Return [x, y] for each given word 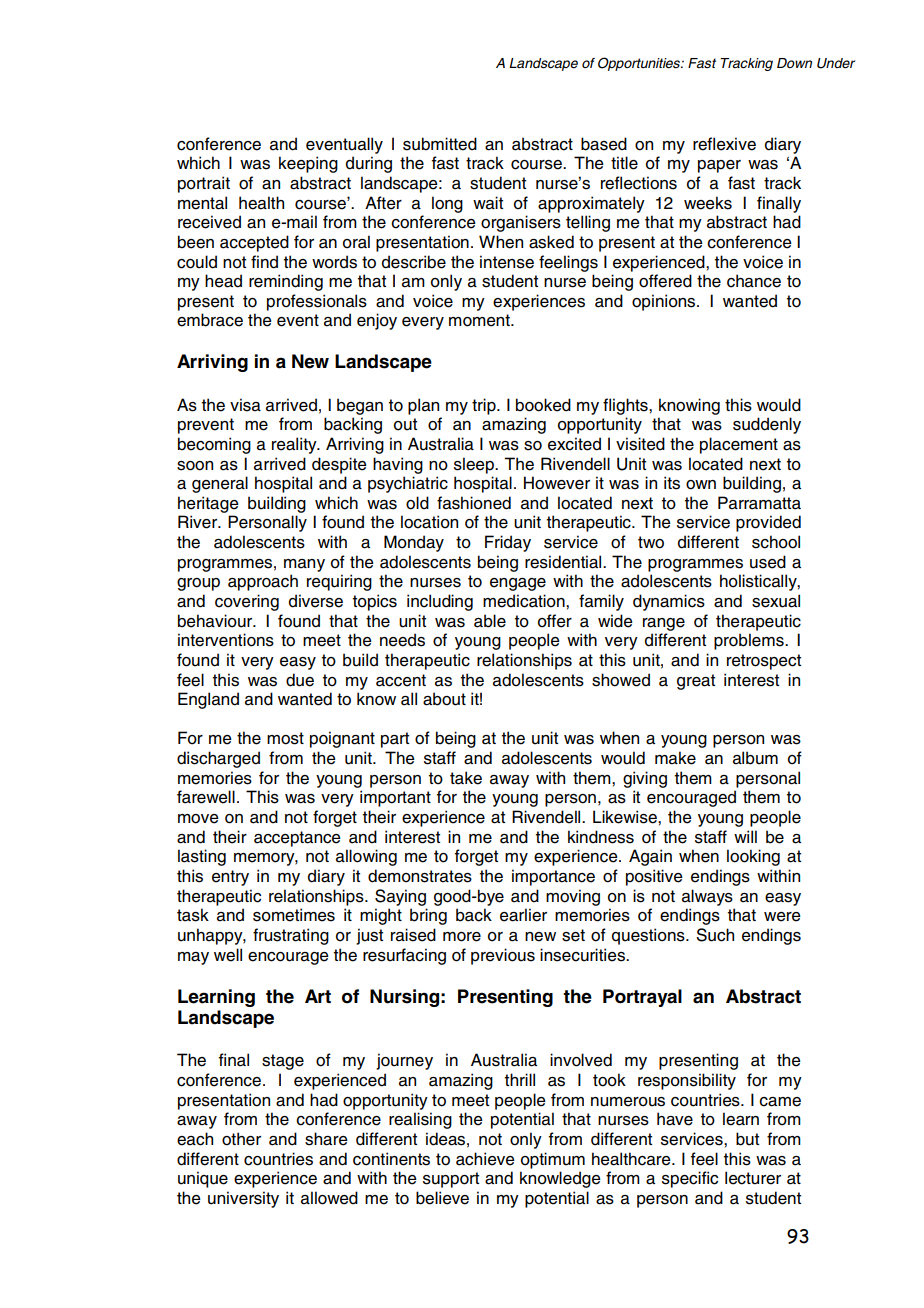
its [672, 483]
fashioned [474, 503]
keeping [308, 164]
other [241, 1139]
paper [719, 166]
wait [488, 203]
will [745, 836]
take [466, 778]
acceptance [297, 839]
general [220, 484]
